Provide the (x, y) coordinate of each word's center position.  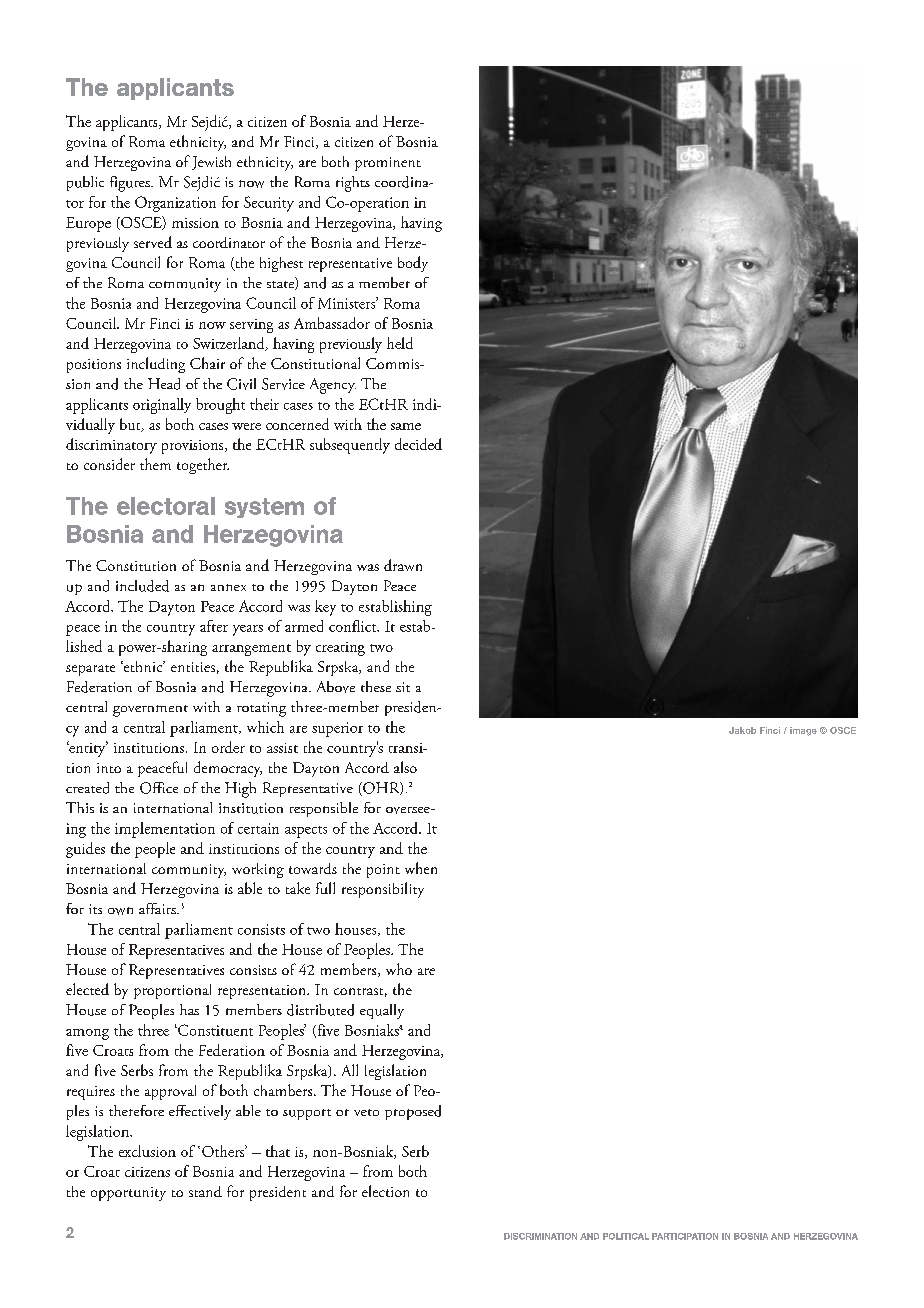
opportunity (128, 1194)
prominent (388, 164)
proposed (413, 1112)
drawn (403, 565)
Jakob (742, 730)
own (120, 911)
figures (131, 184)
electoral (166, 506)
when (421, 868)
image (803, 731)
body (413, 264)
